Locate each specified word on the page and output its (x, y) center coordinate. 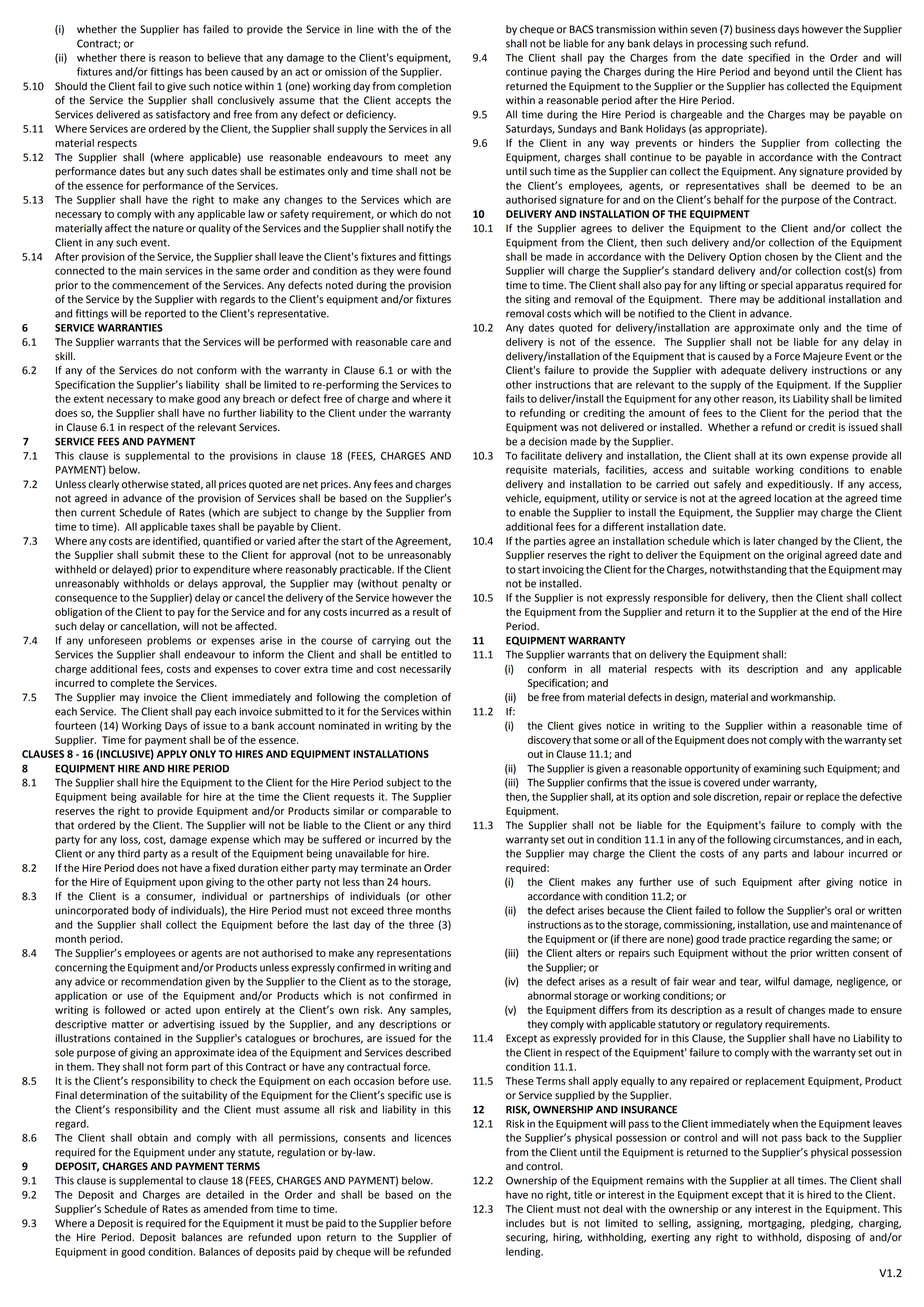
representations (414, 954)
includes (525, 1223)
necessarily (425, 670)
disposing (829, 1238)
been (216, 71)
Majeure (823, 357)
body (143, 911)
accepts (413, 101)
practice (767, 940)
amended (226, 1209)
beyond (791, 72)
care (421, 343)
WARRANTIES (130, 328)
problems (169, 641)
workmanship (803, 698)
